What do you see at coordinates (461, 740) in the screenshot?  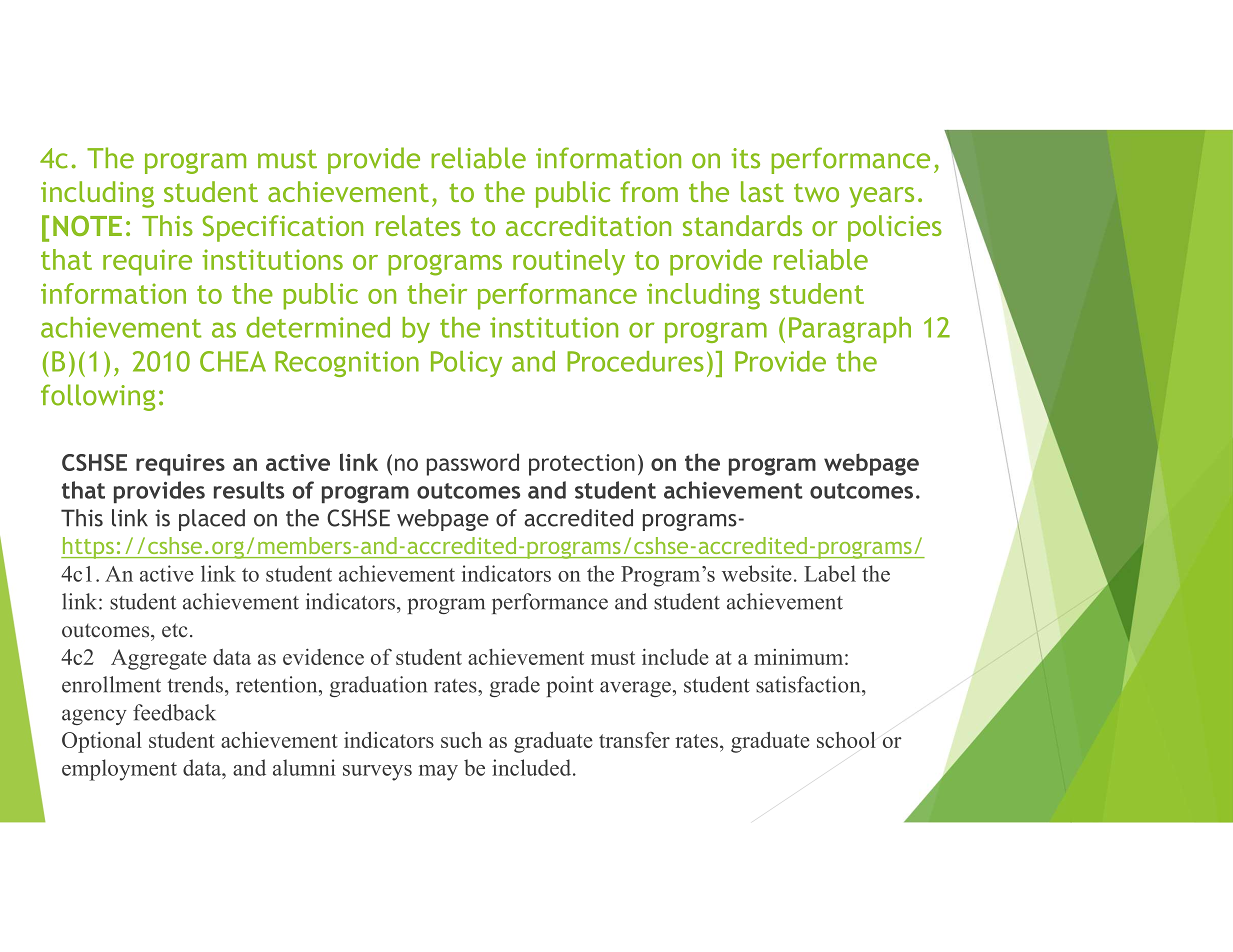 I see `such` at bounding box center [461, 740].
